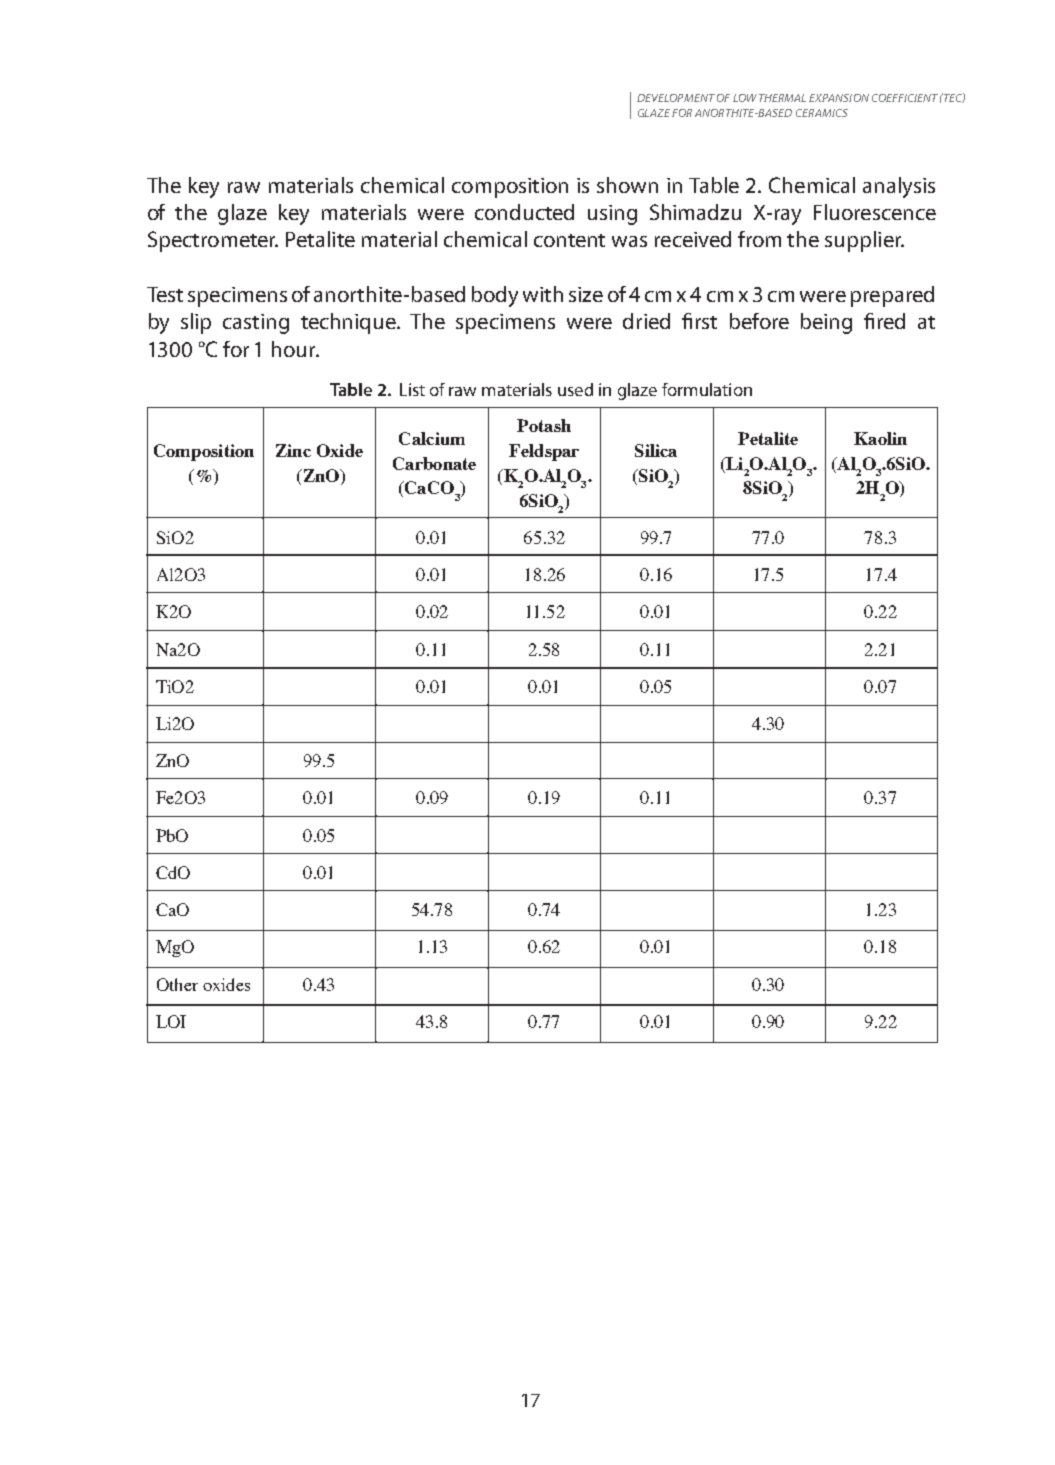 This screenshot has height=1465, width=1055. What do you see at coordinates (544, 452) in the screenshot?
I see `Feldspar` at bounding box center [544, 452].
